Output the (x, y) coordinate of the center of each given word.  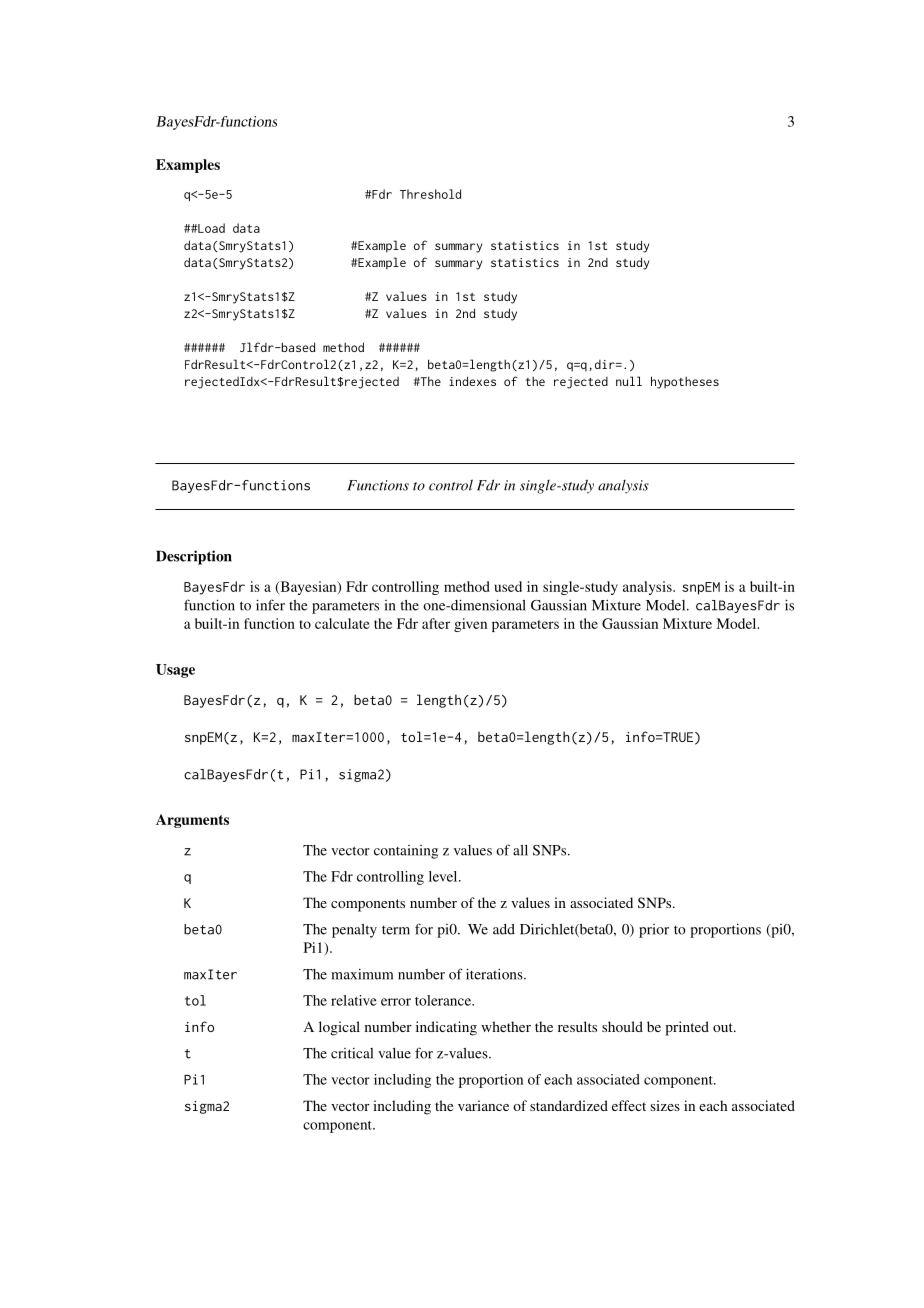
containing (406, 852)
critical (352, 1053)
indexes (472, 381)
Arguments (192, 821)
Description (194, 557)
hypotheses (685, 382)
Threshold (430, 194)
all (520, 850)
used (508, 586)
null (629, 381)
